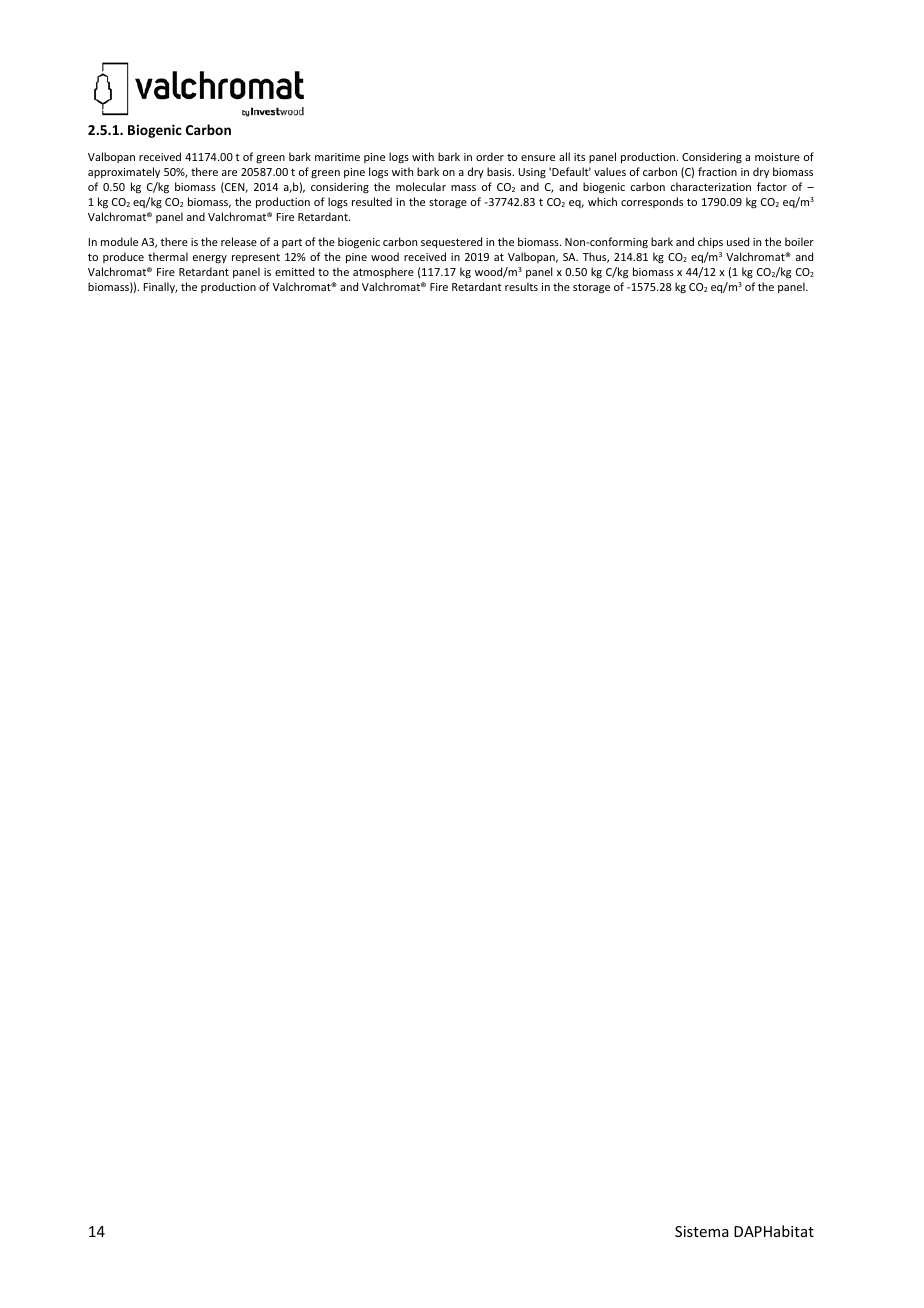  Describe the element at coordinates (521, 286) in the document. I see `results` at that location.
